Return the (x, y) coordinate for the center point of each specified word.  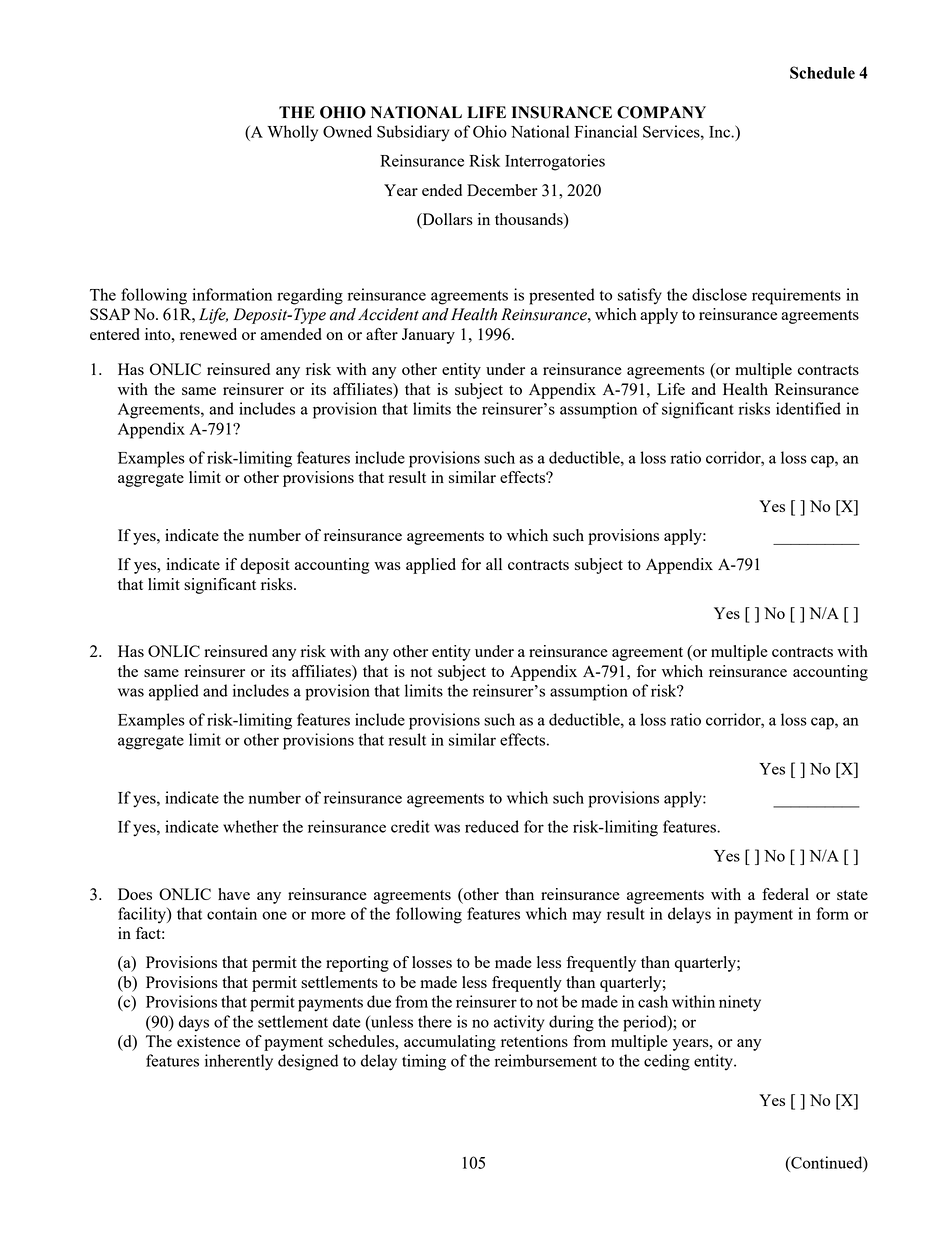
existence (208, 1041)
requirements (796, 296)
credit (410, 826)
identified (808, 408)
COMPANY (661, 112)
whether (251, 826)
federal (785, 894)
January (428, 336)
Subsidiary (413, 133)
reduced (492, 826)
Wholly (292, 133)
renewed (208, 334)
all (494, 564)
